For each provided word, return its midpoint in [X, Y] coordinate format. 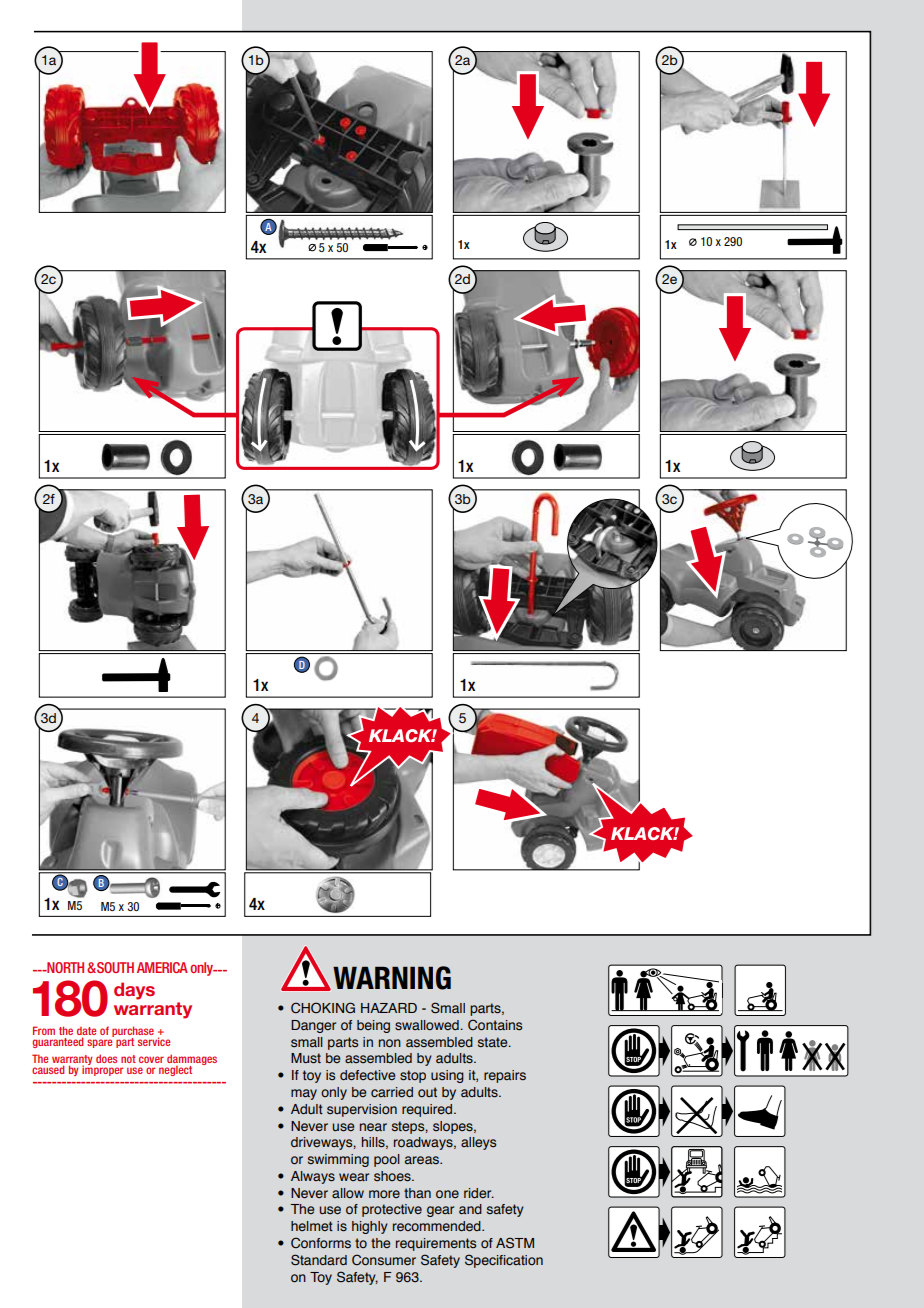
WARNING [392, 978]
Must [306, 1058]
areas [423, 1160]
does [106, 1058]
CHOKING [323, 1008]
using [447, 1076]
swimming [338, 1160]
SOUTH [114, 967]
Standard [319, 1260]
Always [313, 1177]
